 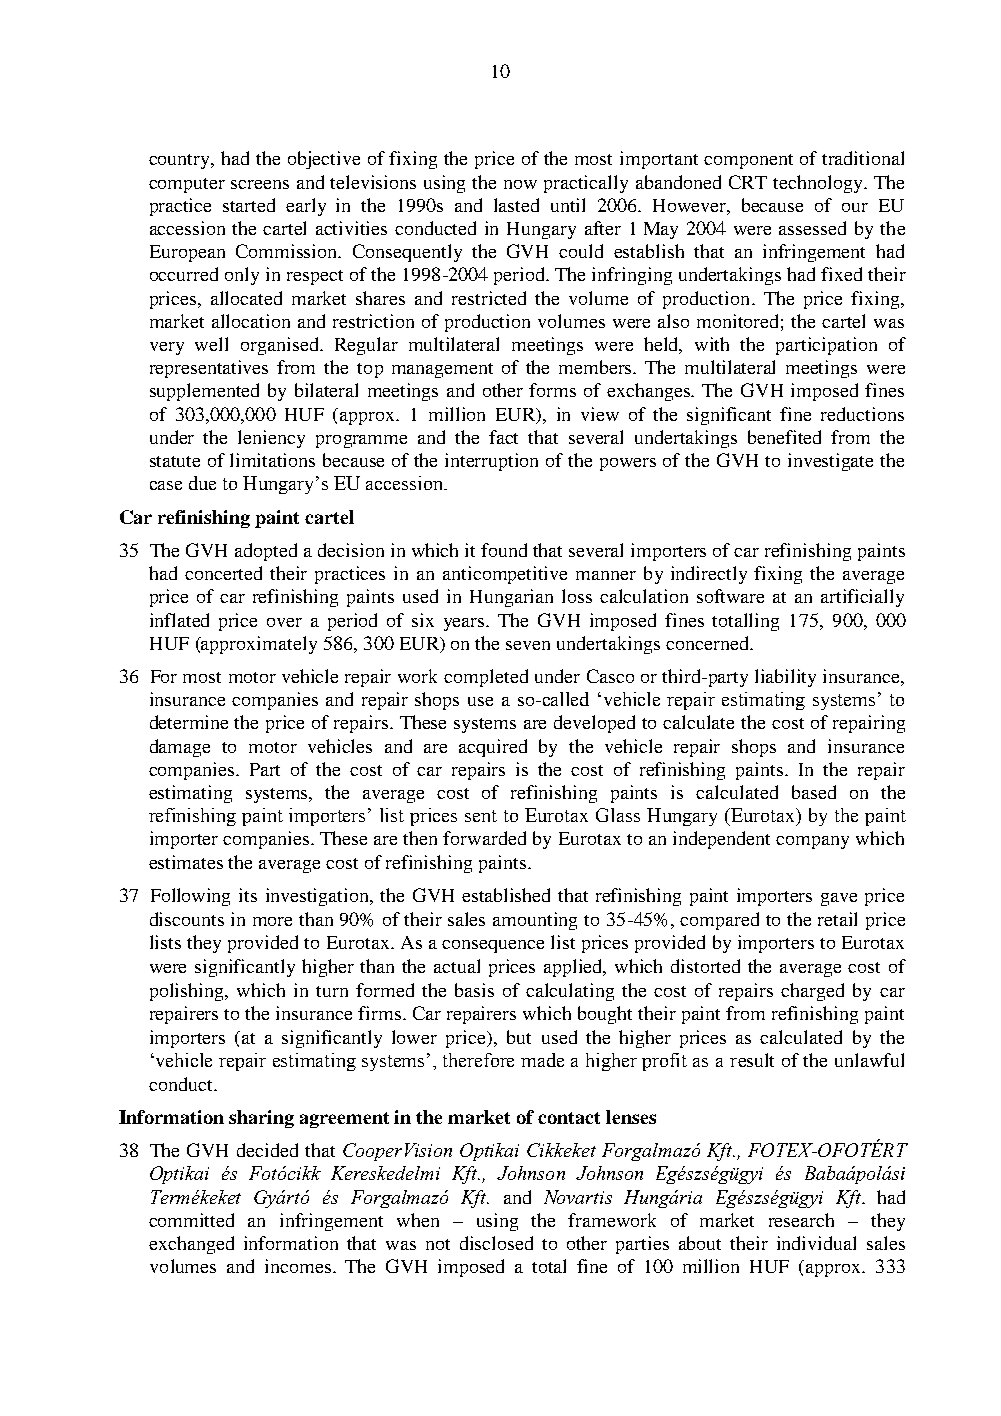 I want to click on research, so click(x=801, y=1220).
